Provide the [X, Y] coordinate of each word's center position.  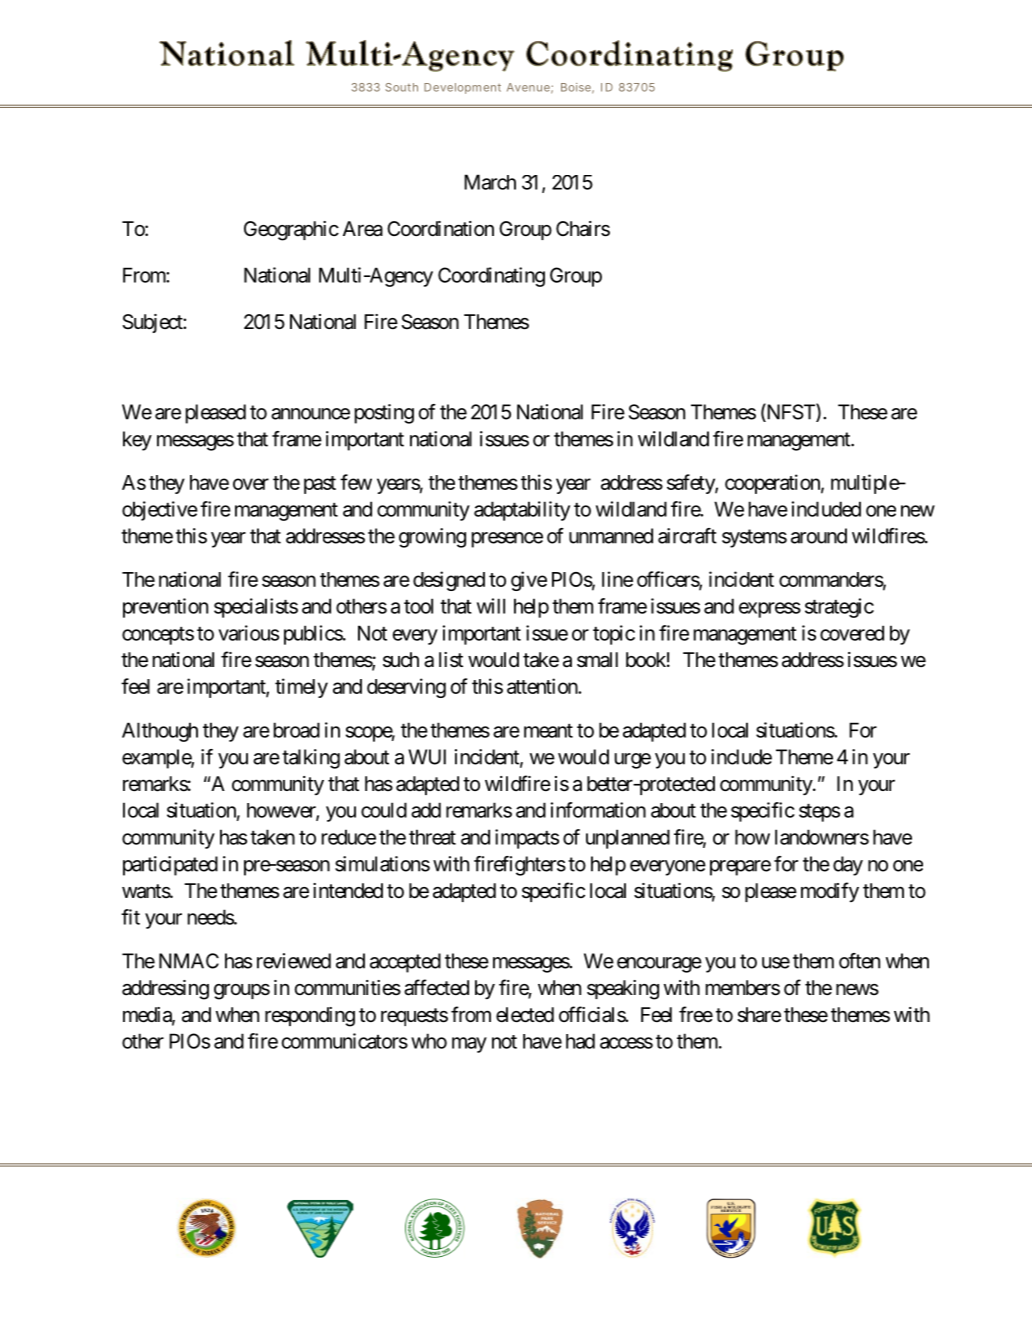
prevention [165, 608]
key [137, 441]
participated [170, 866]
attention [543, 686]
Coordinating [491, 277]
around [819, 536]
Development [462, 88]
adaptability [522, 511]
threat [432, 837]
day [848, 866]
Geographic [291, 231]
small [597, 660]
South [401, 87]
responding [310, 1017]
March [490, 182]
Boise [576, 87]
